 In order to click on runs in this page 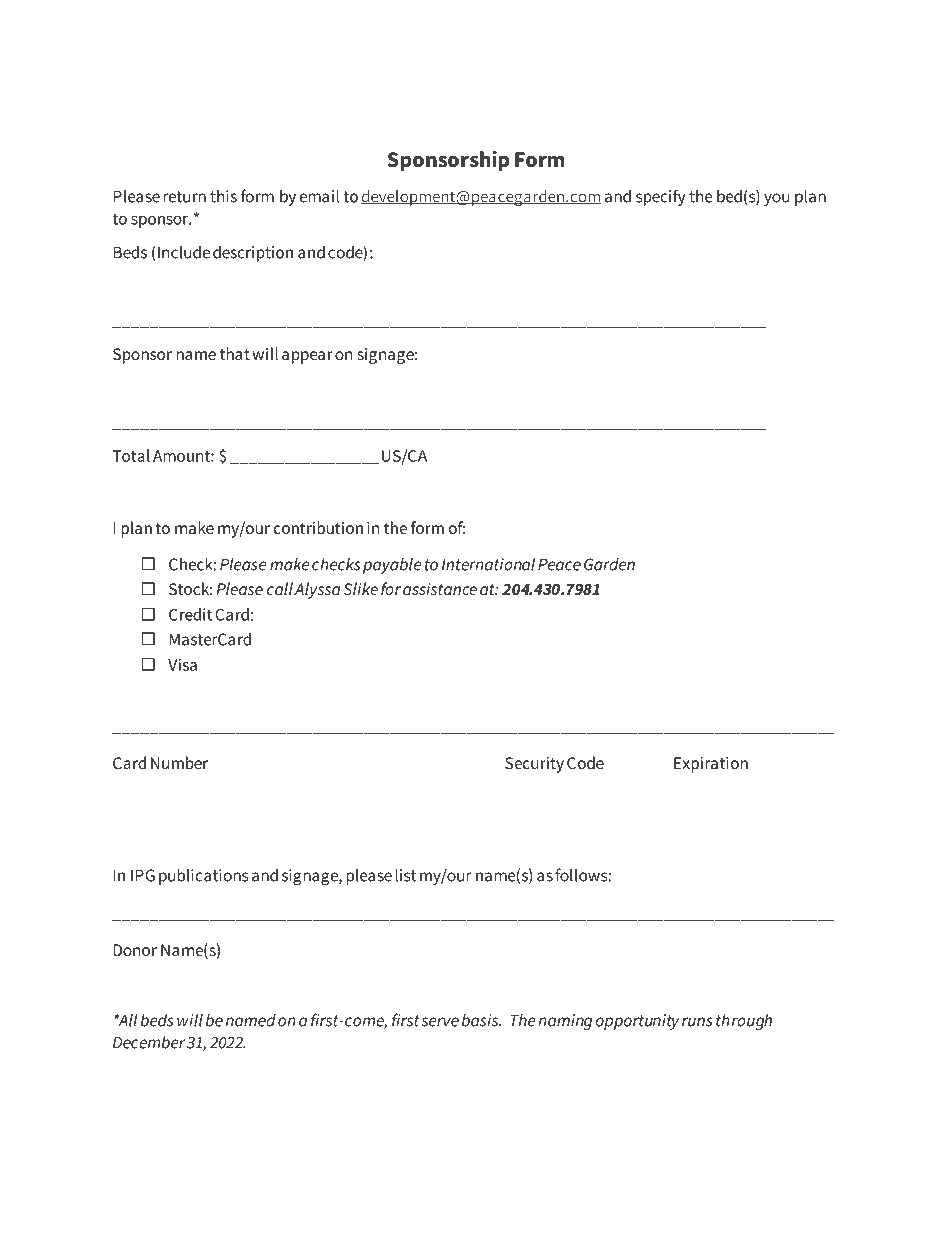, I will do `click(697, 1022)`.
